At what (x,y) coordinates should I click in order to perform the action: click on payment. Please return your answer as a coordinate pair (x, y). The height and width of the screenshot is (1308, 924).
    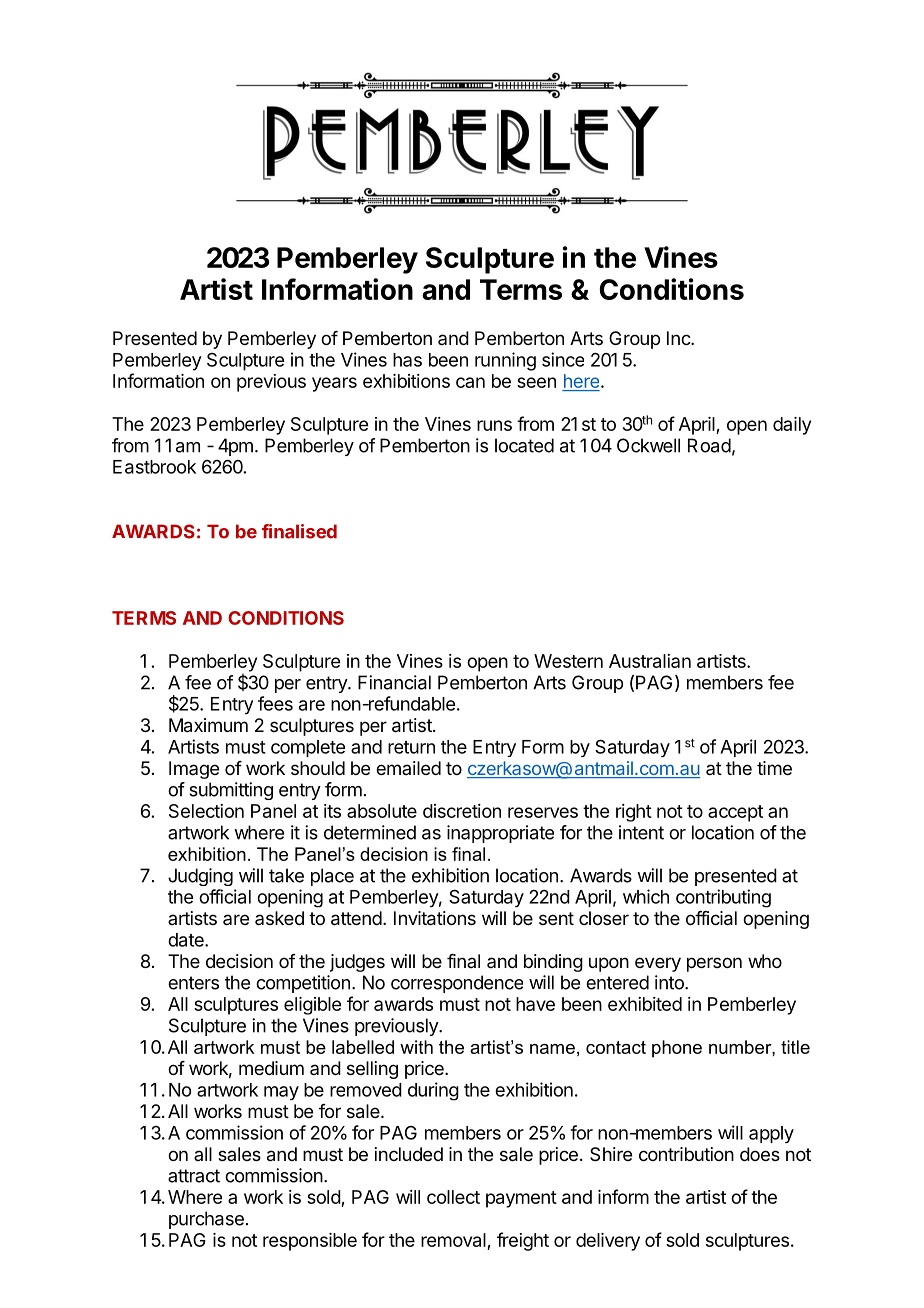
    Looking at the image, I should click on (521, 1199).
